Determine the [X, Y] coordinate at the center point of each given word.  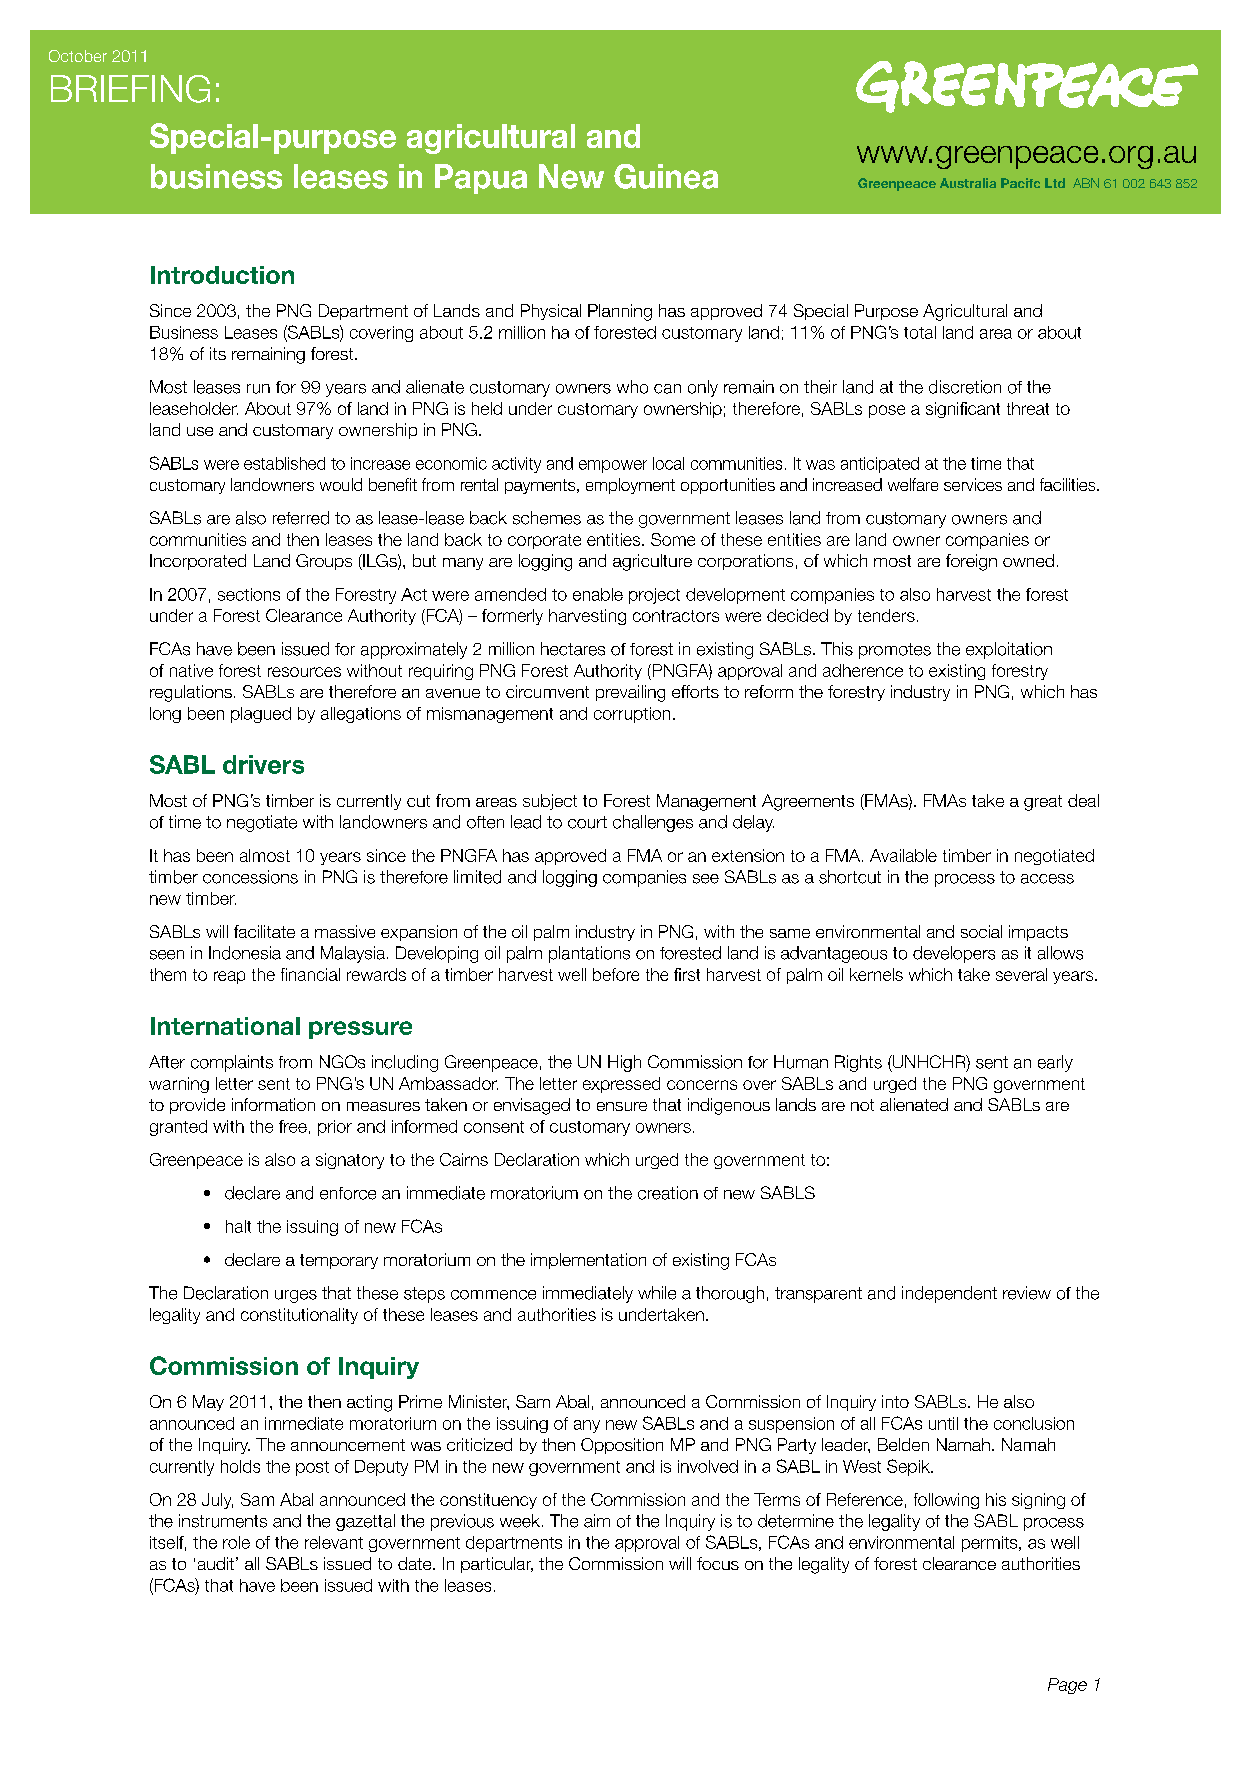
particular [497, 1565]
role [236, 1542]
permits [991, 1544]
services [973, 484]
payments [541, 486]
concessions [250, 877]
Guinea [666, 176]
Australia [968, 183]
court [587, 822]
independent [949, 1294]
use [200, 431]
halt [238, 1226]
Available [903, 855]
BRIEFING [130, 89]
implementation [588, 1261]
